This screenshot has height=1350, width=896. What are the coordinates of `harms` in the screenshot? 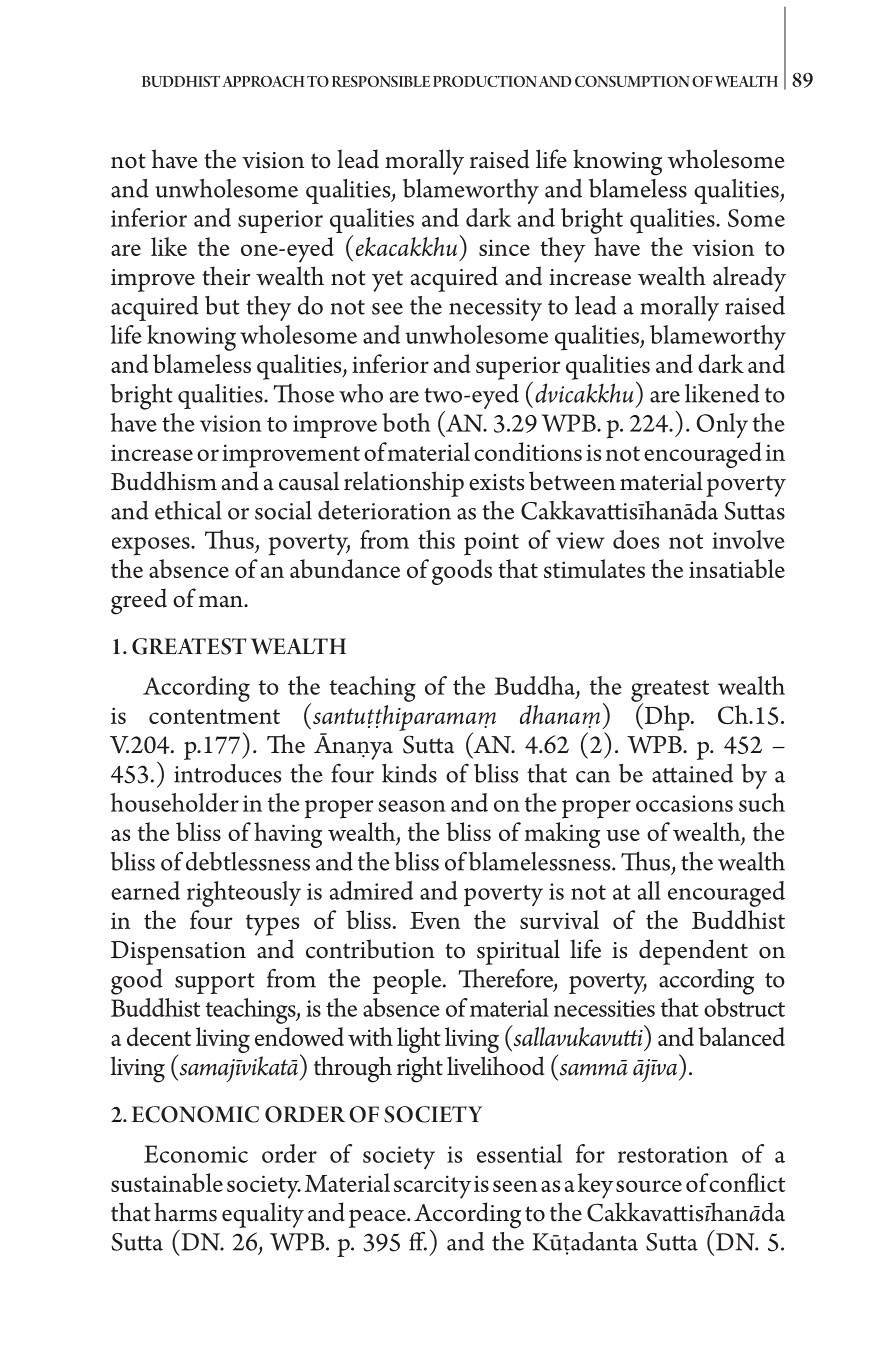 It's located at (185, 1212).
